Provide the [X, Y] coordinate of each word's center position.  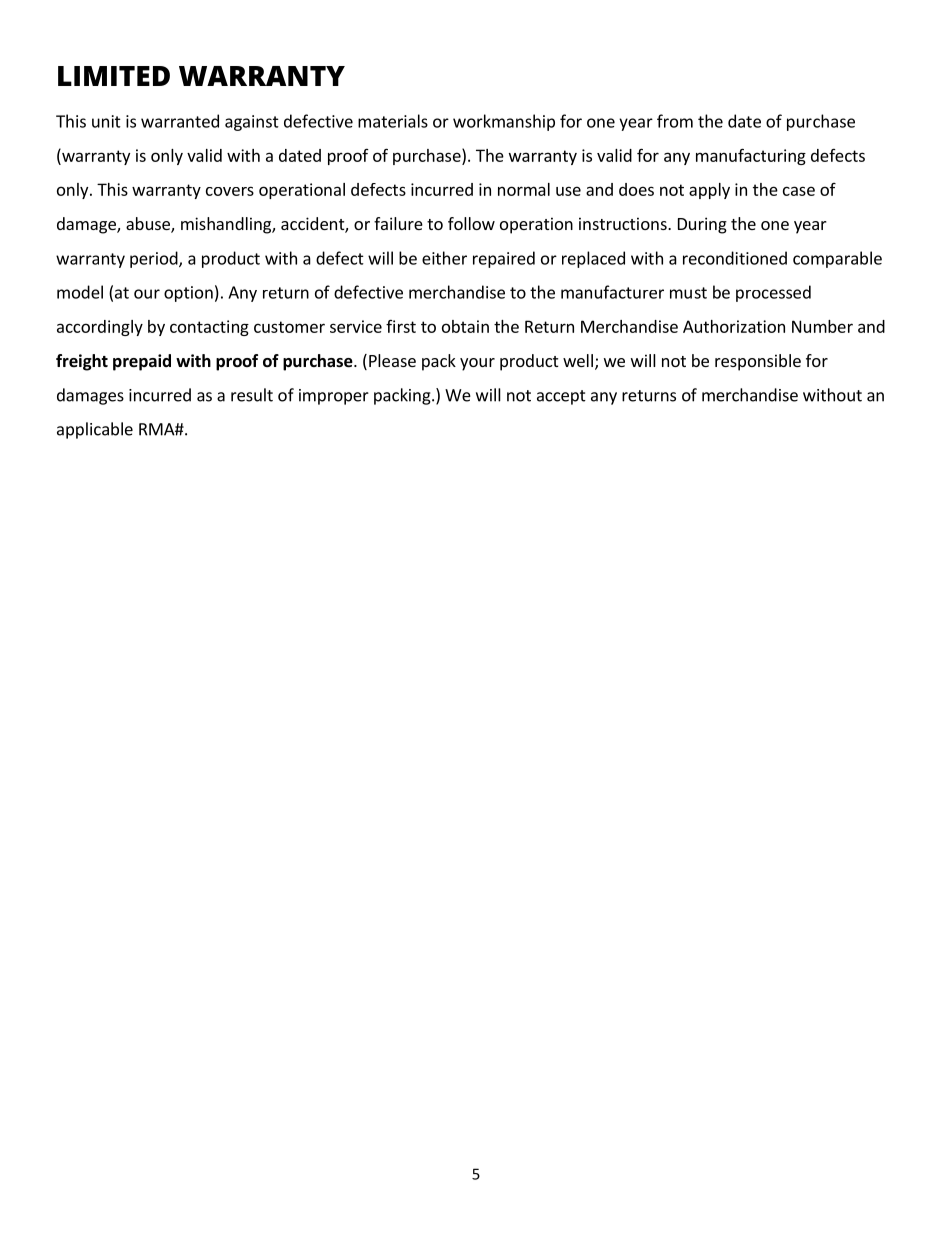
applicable [95, 430]
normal [524, 189]
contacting [209, 328]
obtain [465, 326]
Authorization [734, 326]
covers [230, 191]
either [444, 258]
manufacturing [751, 156]
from [675, 121]
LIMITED [114, 76]
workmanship [504, 122]
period [155, 259]
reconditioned [735, 258]
